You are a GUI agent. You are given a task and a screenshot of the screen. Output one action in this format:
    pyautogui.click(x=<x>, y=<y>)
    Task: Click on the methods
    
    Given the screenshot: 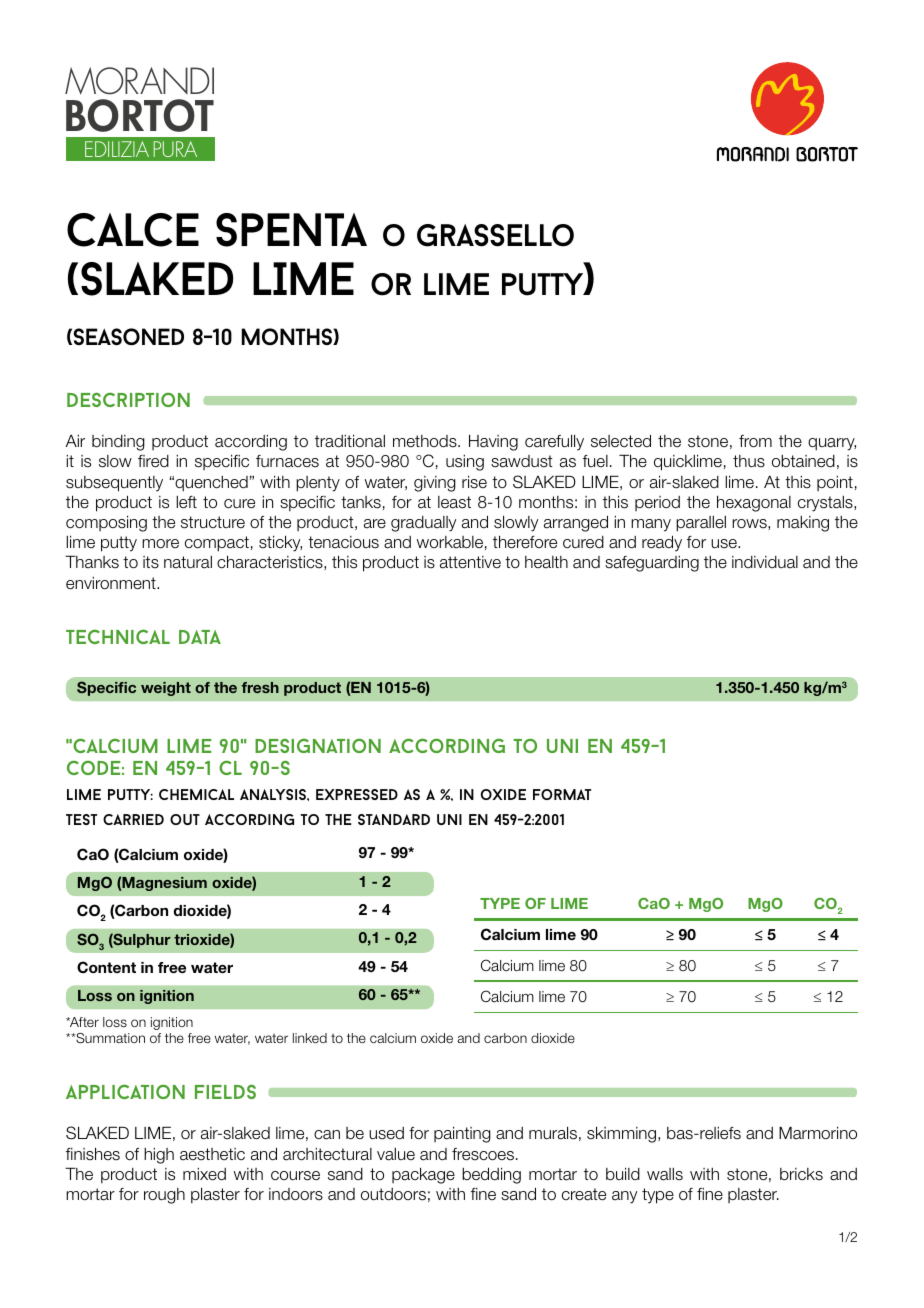 What is the action you would take?
    pyautogui.click(x=426, y=441)
